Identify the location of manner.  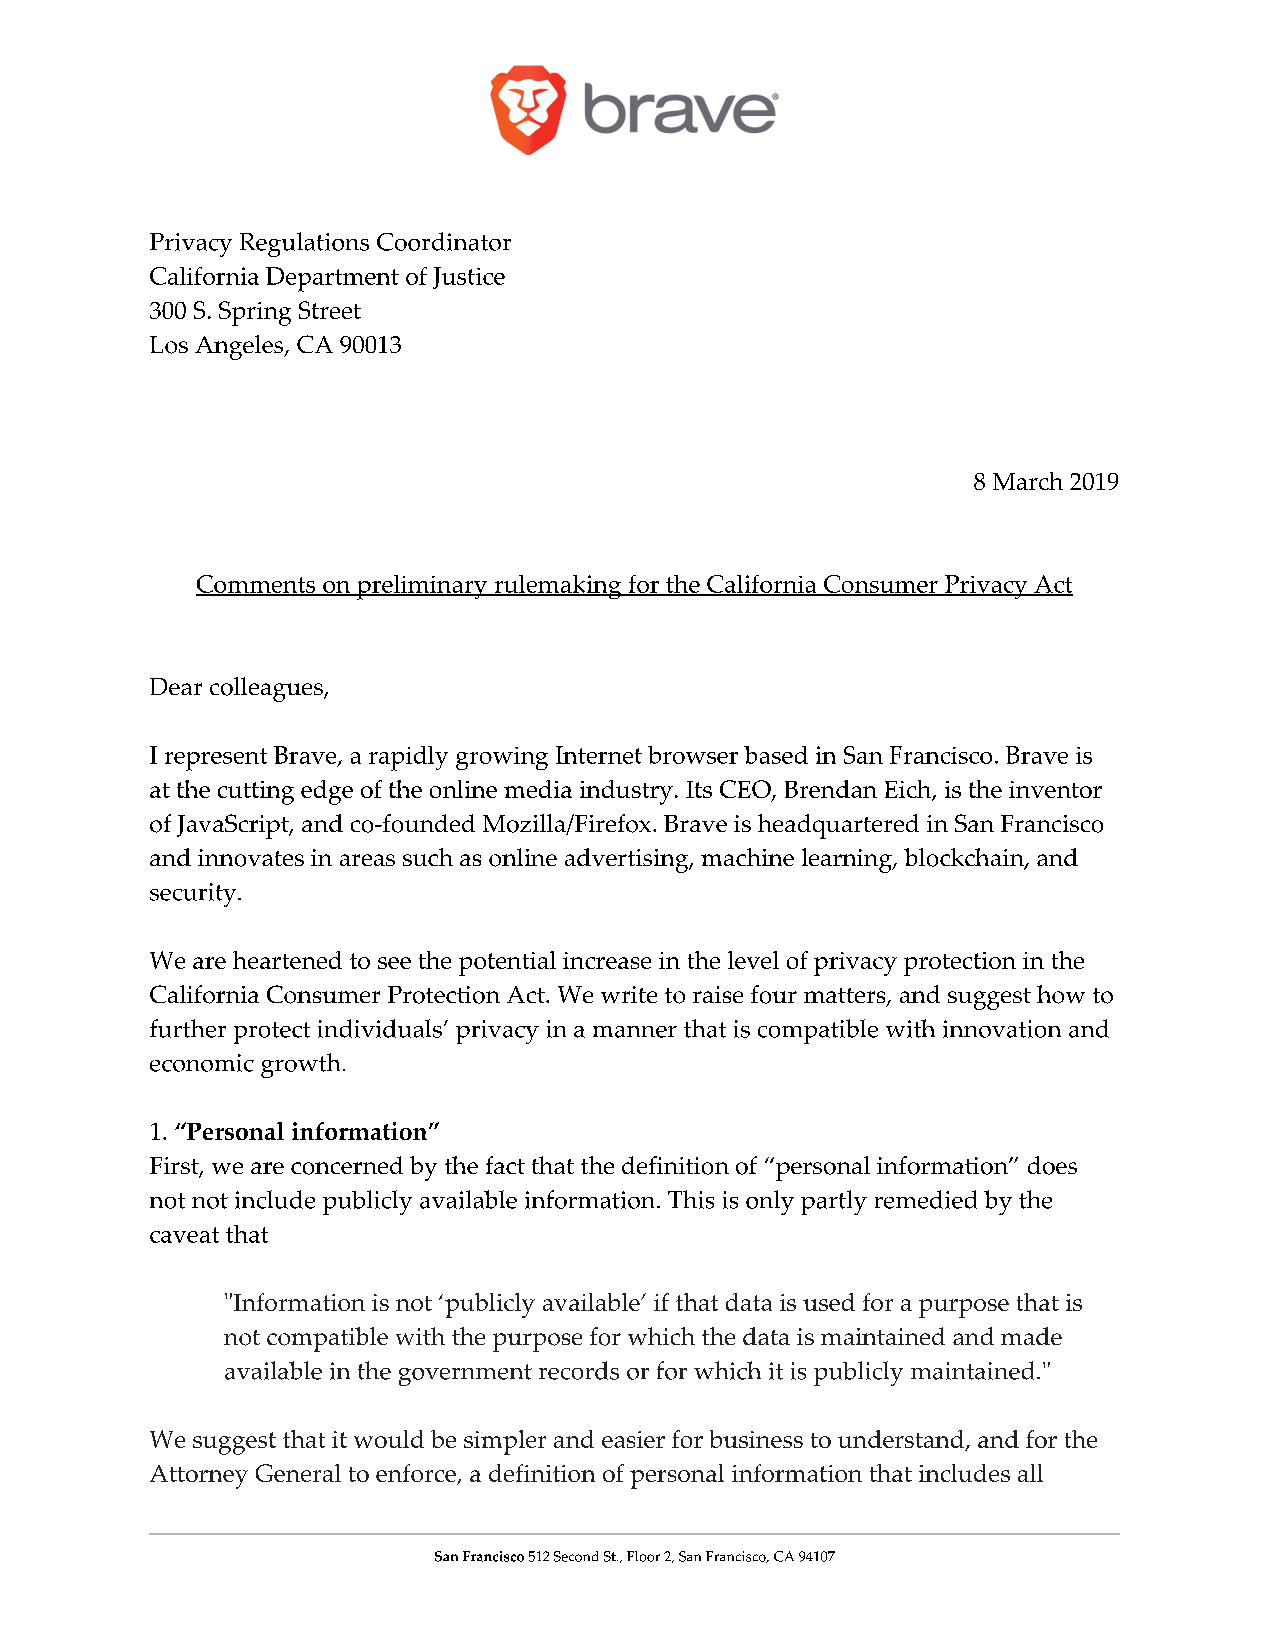
(635, 1032).
